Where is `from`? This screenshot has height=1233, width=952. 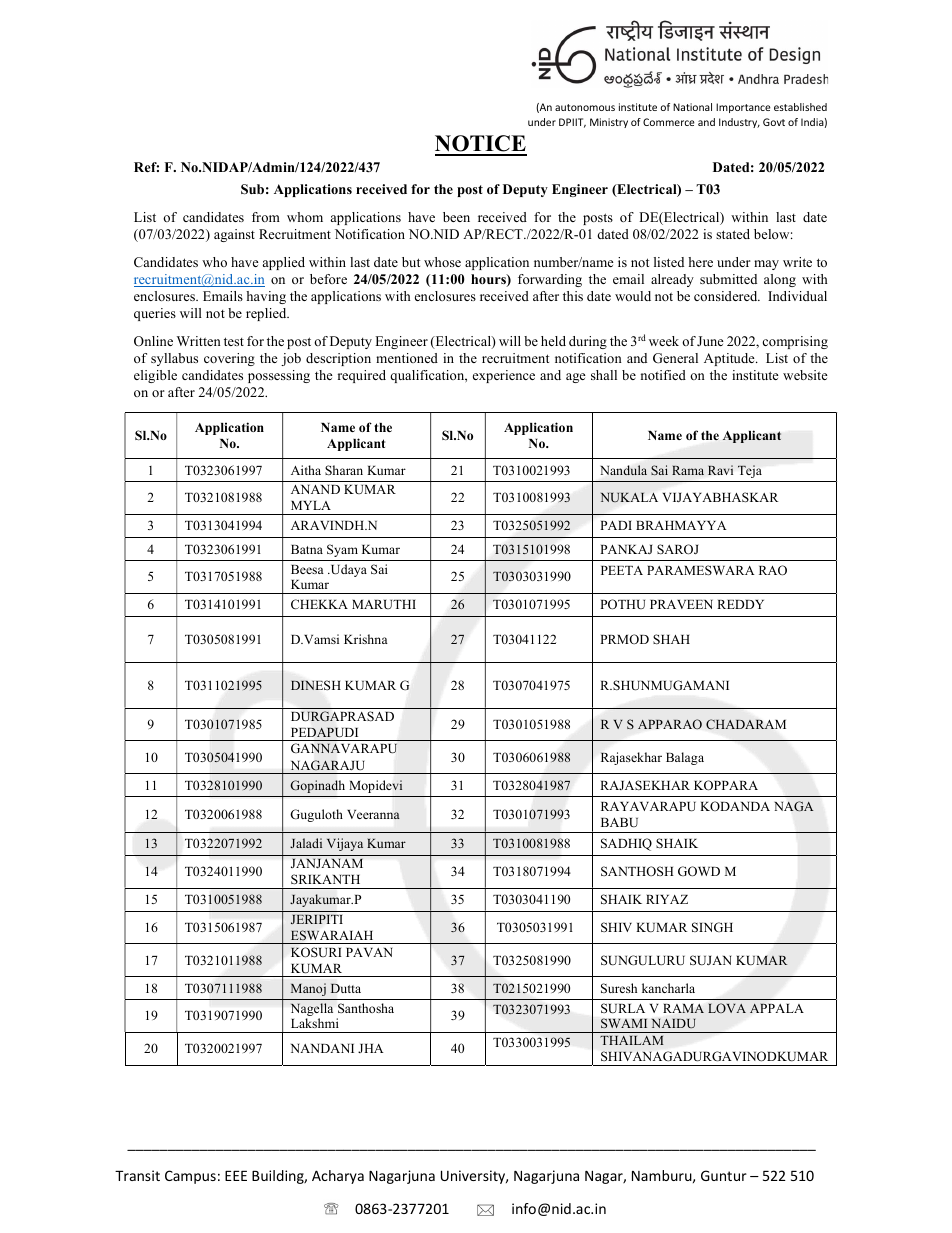 from is located at coordinates (266, 217).
